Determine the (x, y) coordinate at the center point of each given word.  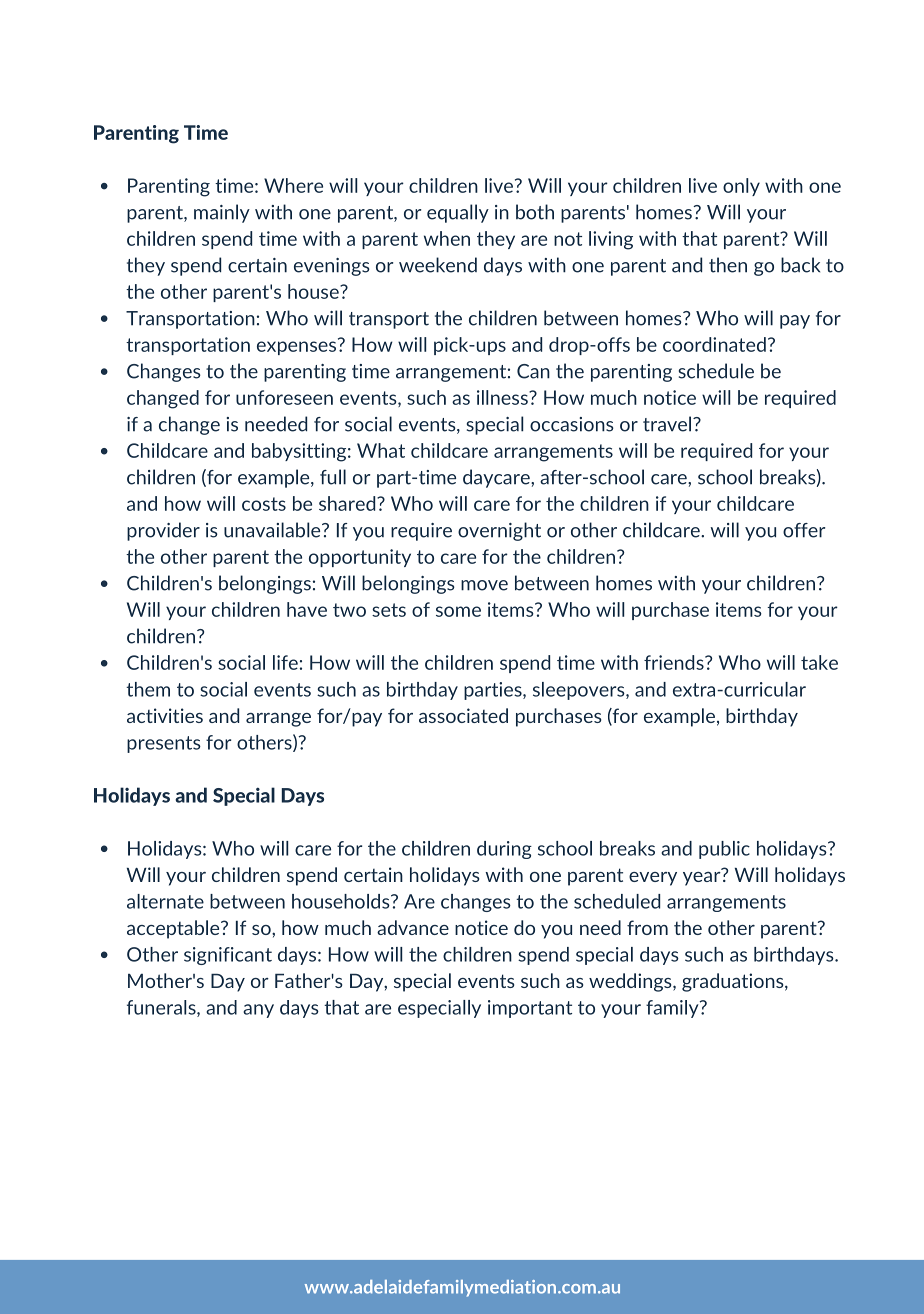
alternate (165, 901)
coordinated (714, 344)
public (724, 850)
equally (458, 213)
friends (675, 662)
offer (804, 530)
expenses (296, 348)
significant (228, 956)
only (741, 187)
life (285, 662)
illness (503, 397)
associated (463, 715)
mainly (222, 213)
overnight (499, 531)
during (504, 850)
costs (264, 504)
